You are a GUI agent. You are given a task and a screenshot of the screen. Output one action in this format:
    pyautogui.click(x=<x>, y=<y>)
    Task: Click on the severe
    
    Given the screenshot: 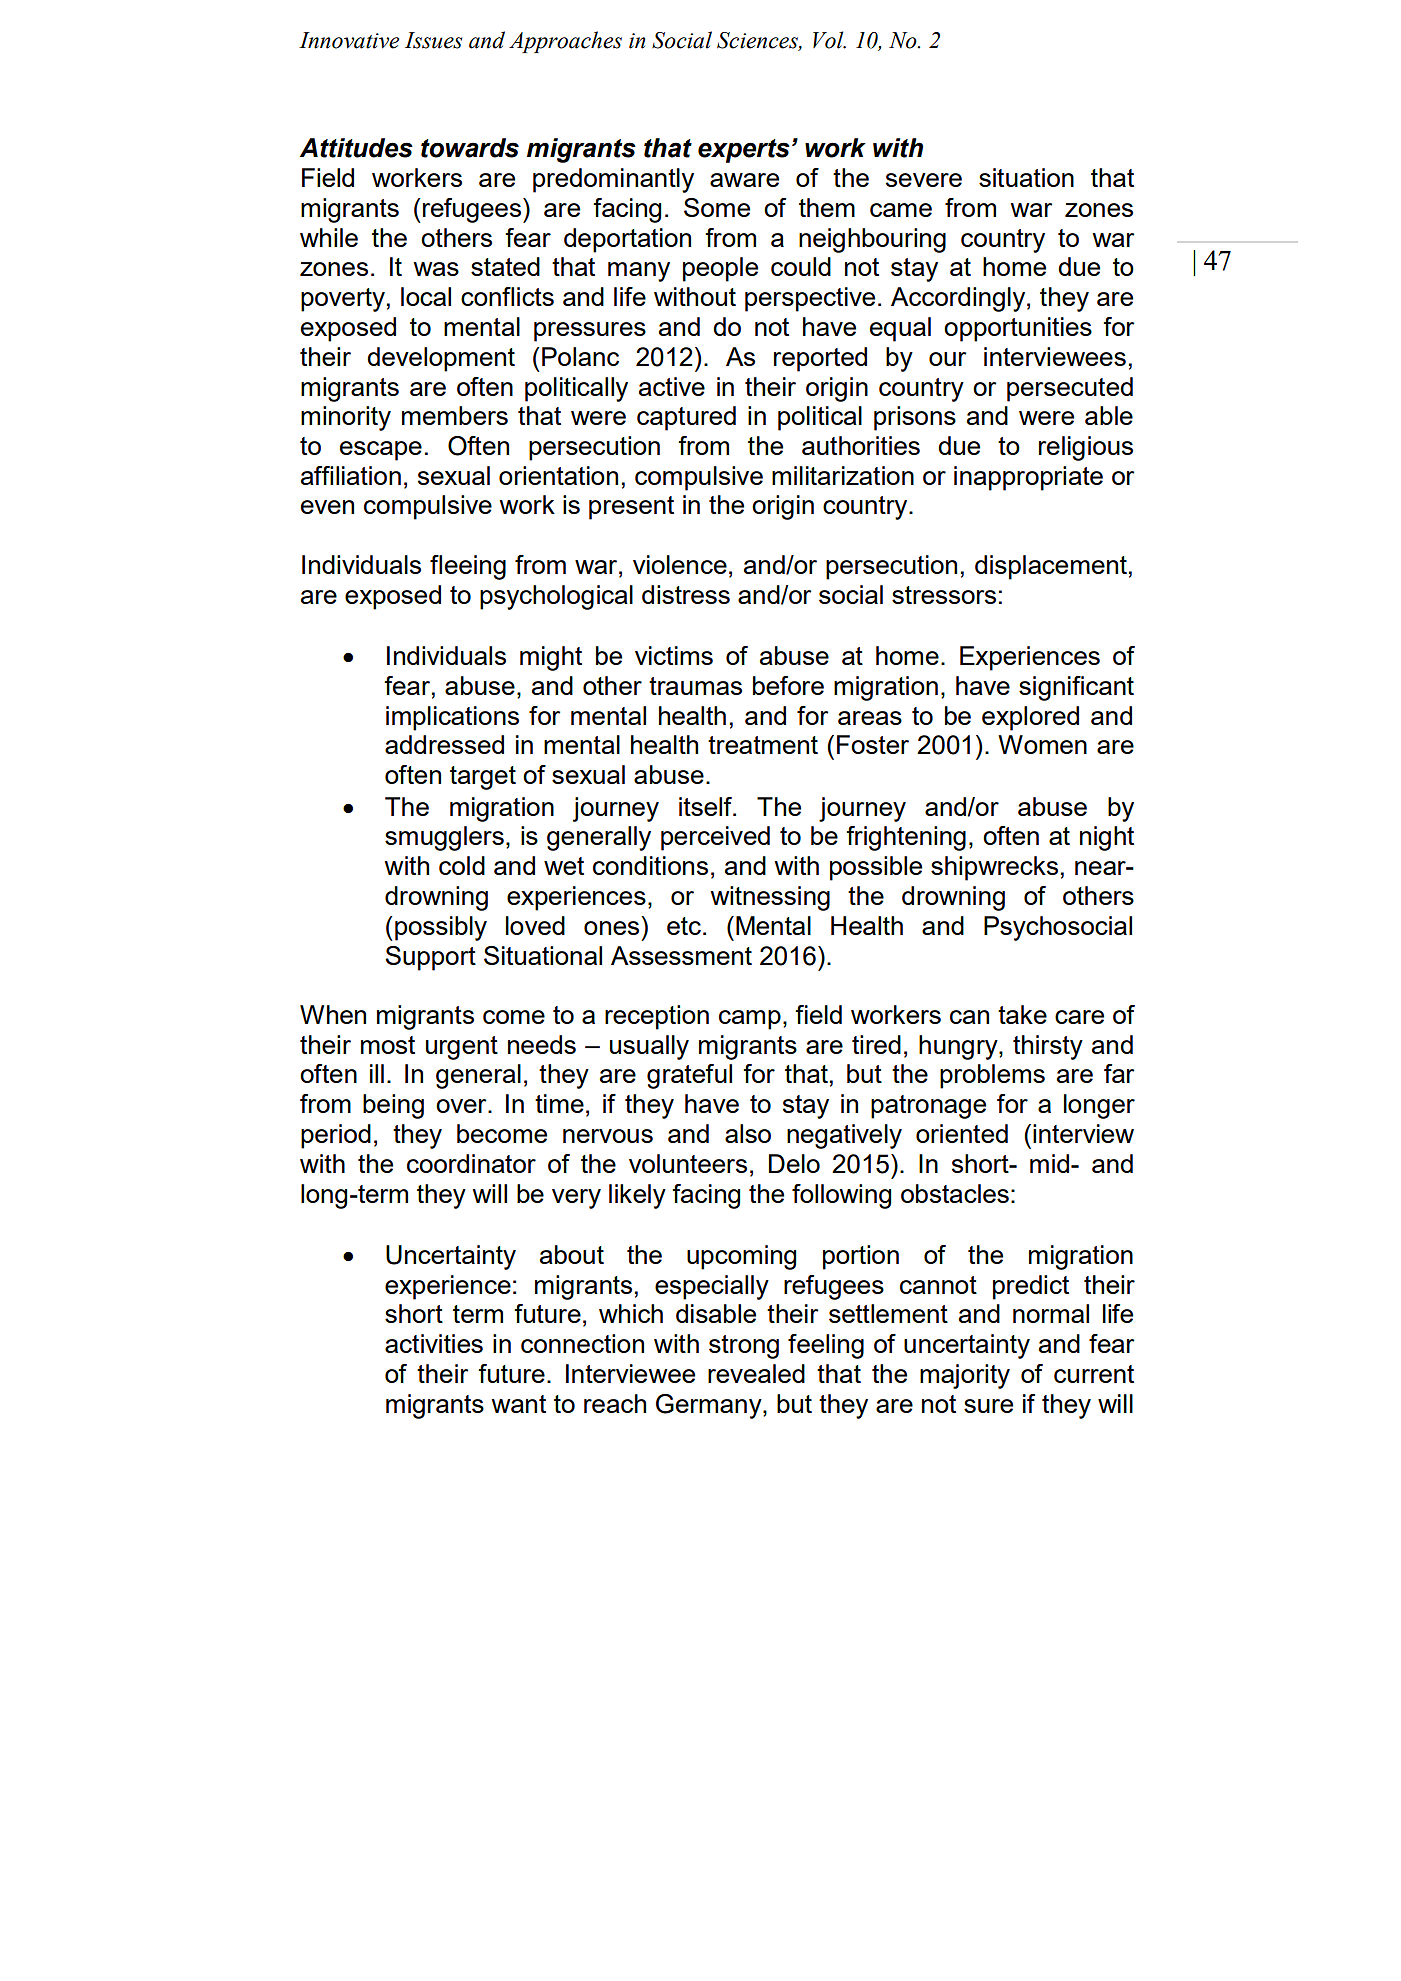 What is the action you would take?
    pyautogui.click(x=924, y=180)
